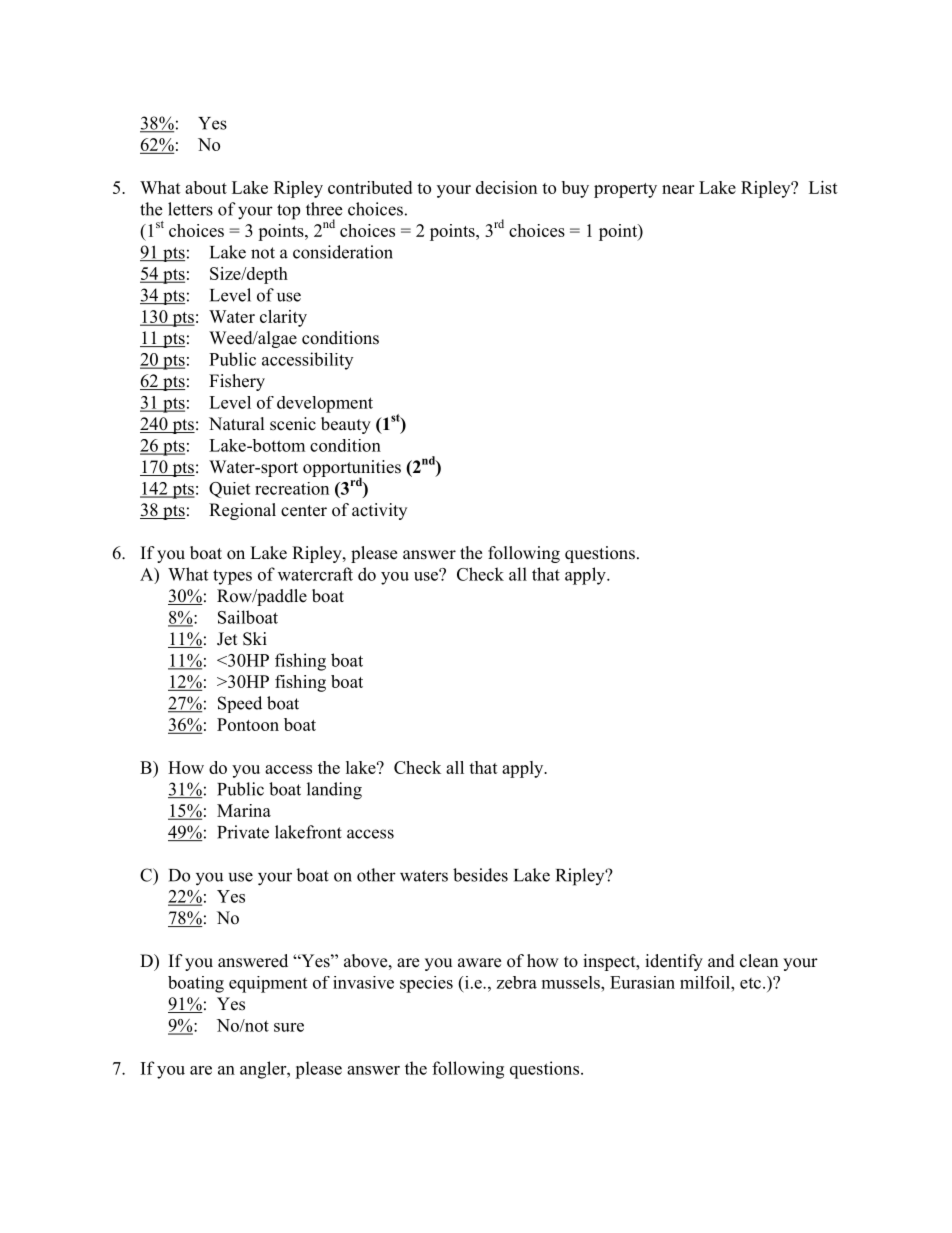  Describe the element at coordinates (268, 984) in the screenshot. I see `equipment` at that location.
